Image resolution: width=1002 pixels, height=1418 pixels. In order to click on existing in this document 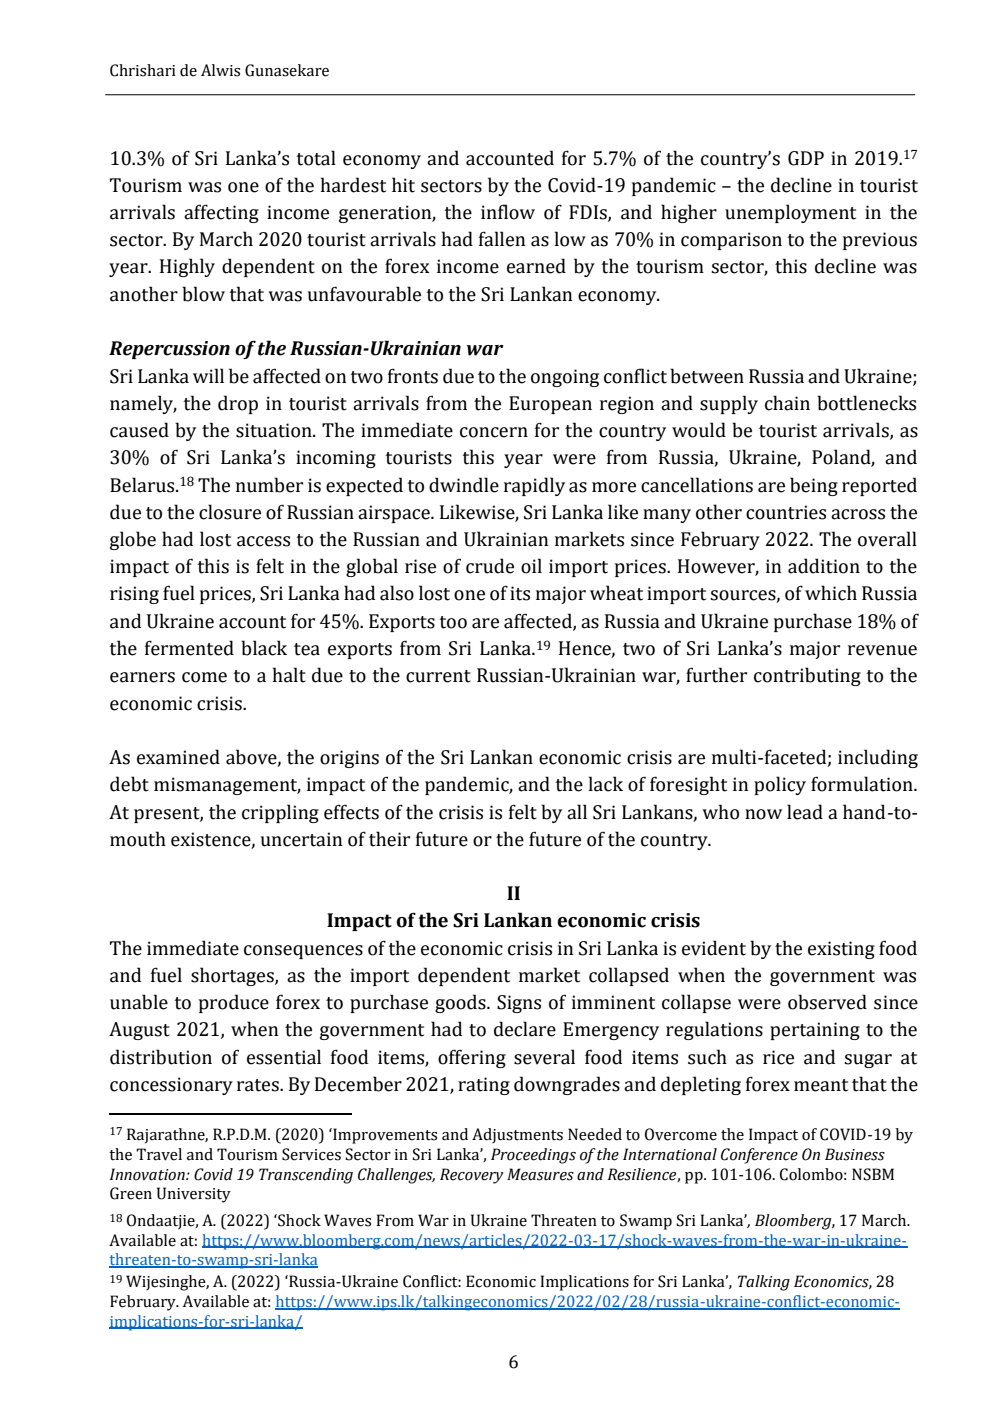, I will do `click(841, 950)`.
